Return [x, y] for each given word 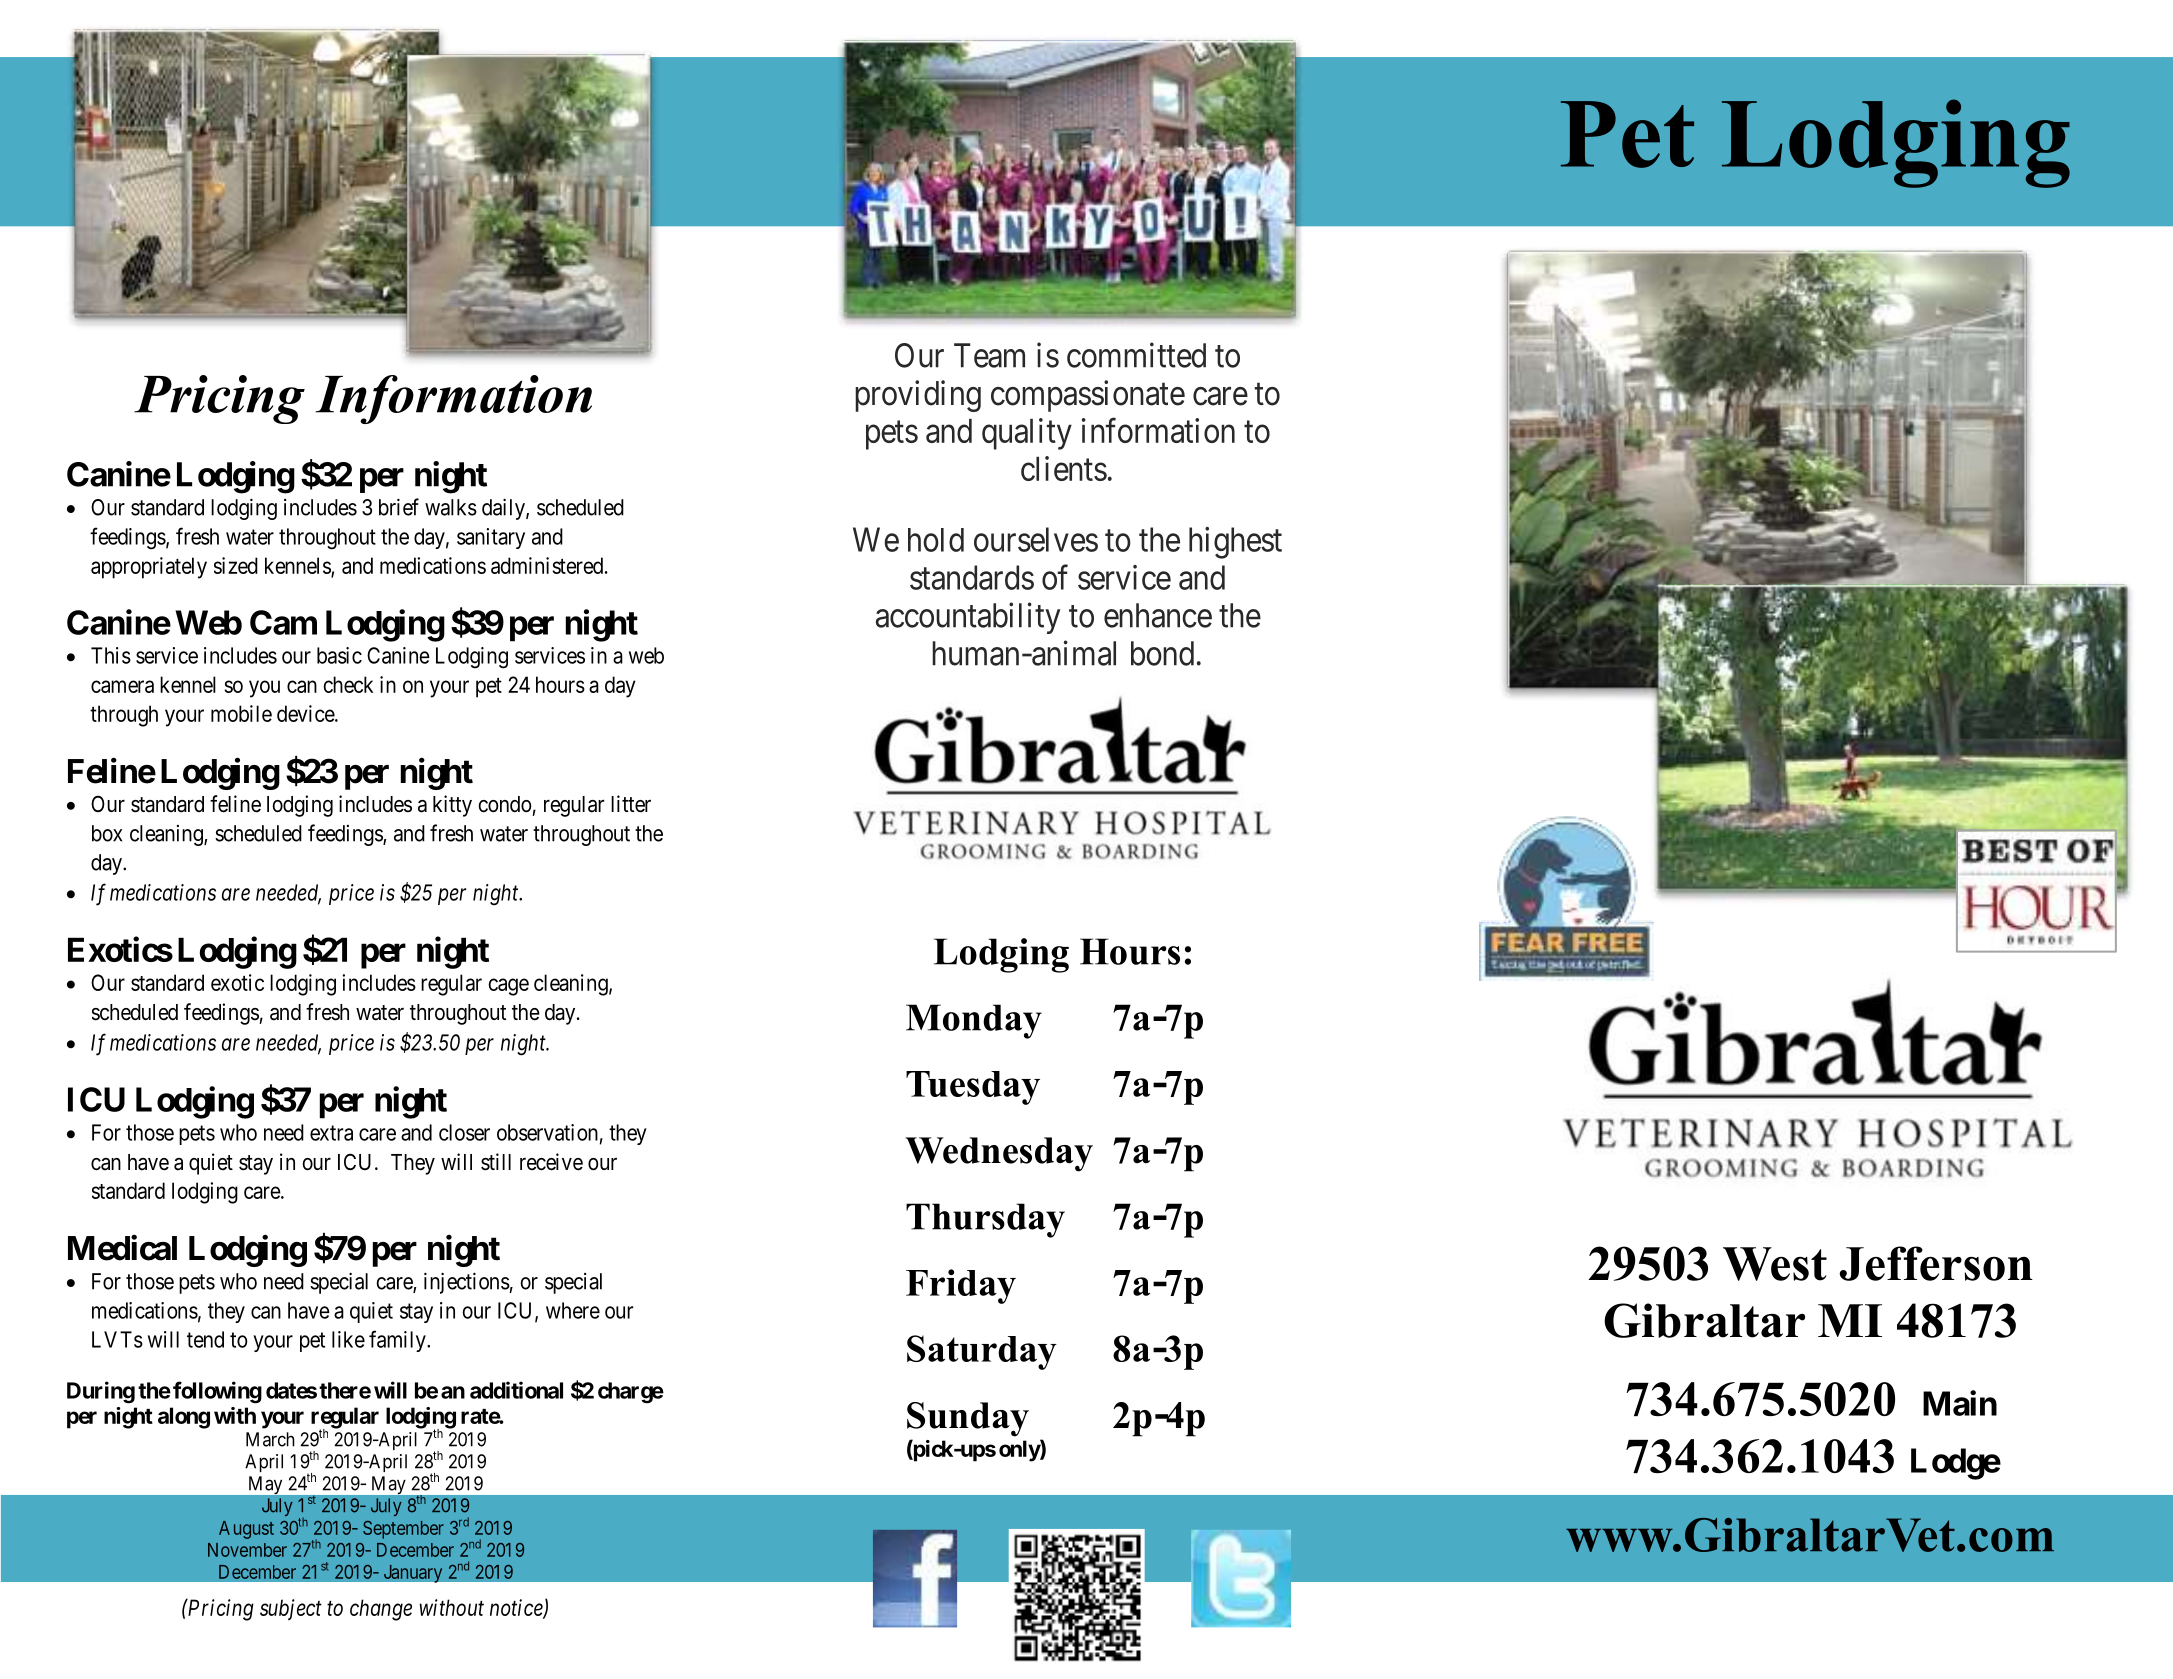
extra [331, 1133]
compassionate [1088, 396]
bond [1162, 653]
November [247, 1550]
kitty [452, 806]
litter [631, 804]
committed [1136, 355]
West [1775, 1264]
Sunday [968, 1419]
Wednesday [999, 1154]
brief [399, 507]
